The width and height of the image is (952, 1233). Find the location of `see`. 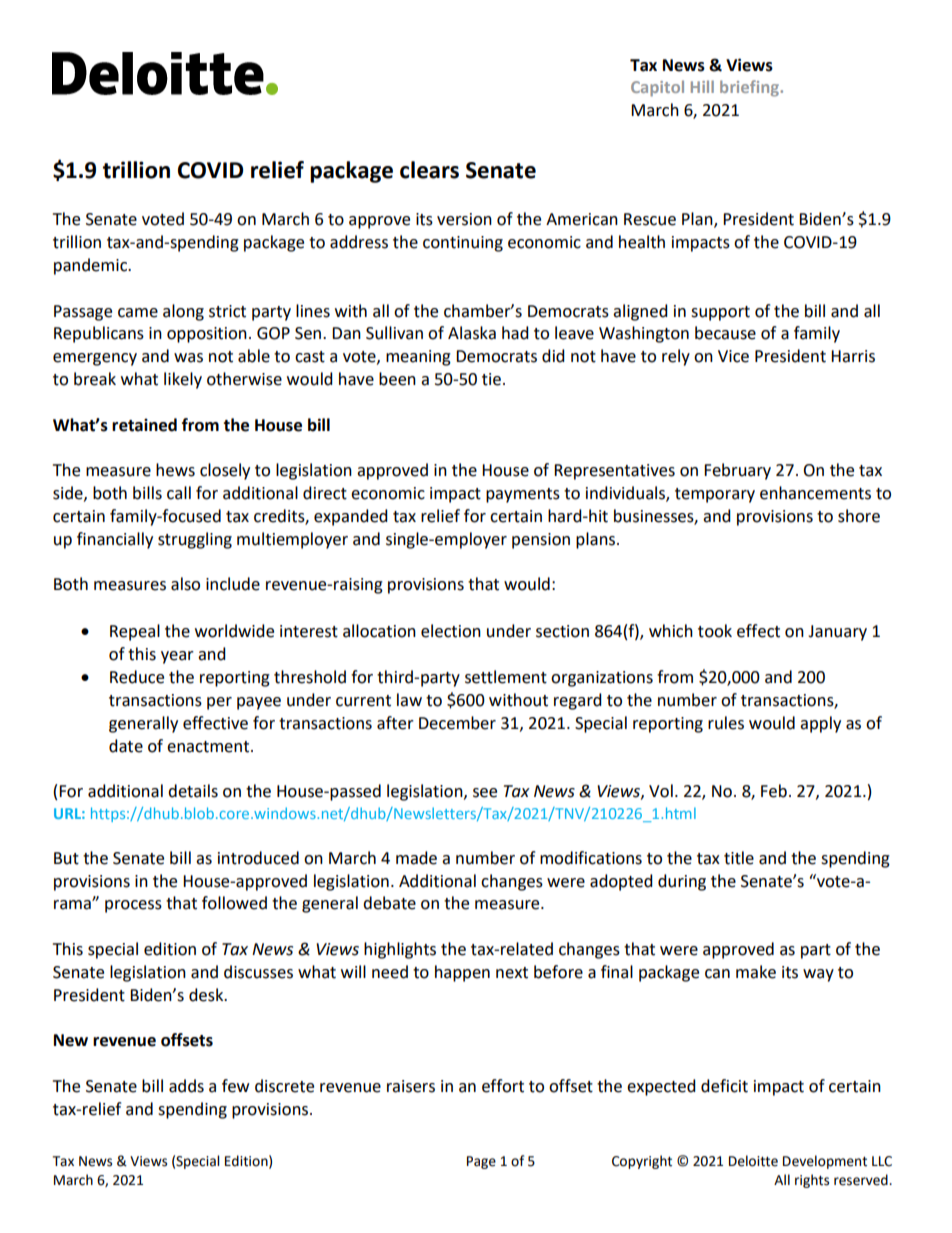

see is located at coordinates (485, 793).
